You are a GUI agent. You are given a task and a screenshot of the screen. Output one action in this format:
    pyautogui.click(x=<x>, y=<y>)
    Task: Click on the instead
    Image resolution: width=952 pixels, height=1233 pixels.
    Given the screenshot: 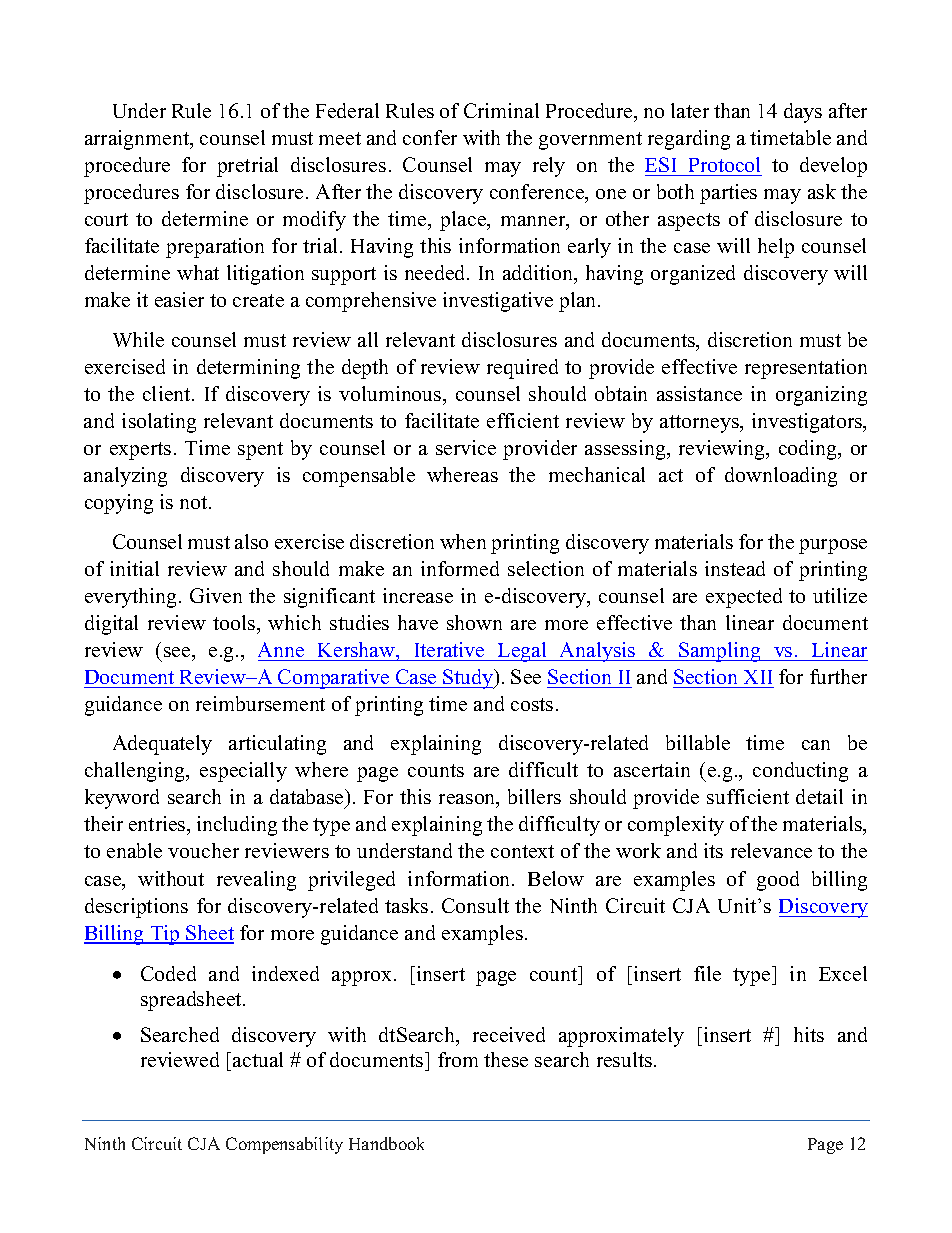 What is the action you would take?
    pyautogui.click(x=735, y=568)
